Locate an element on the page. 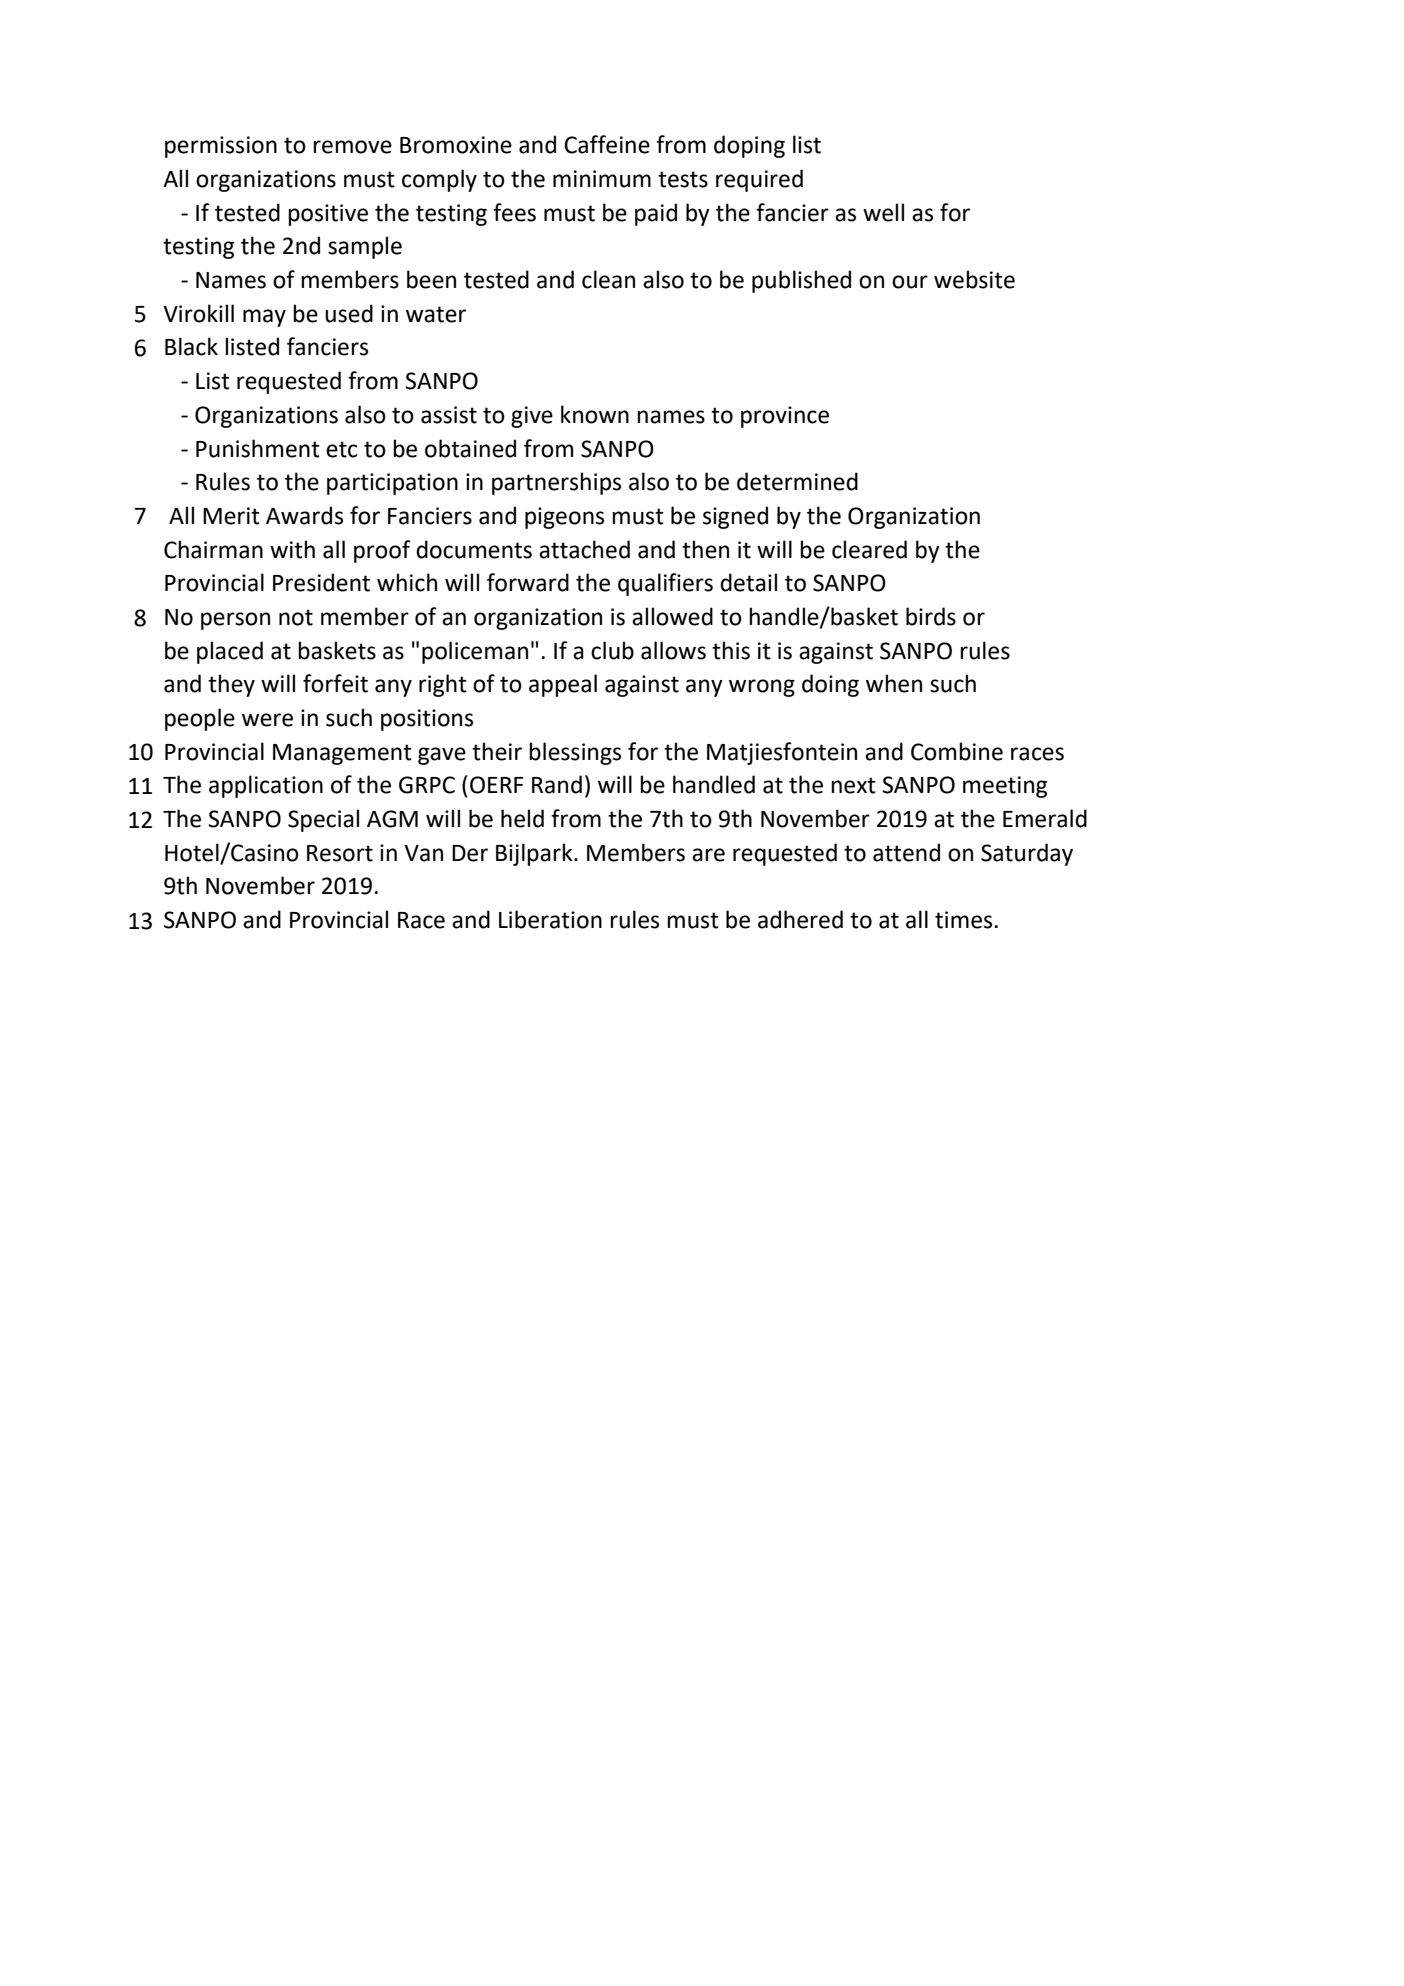 Image resolution: width=1404 pixels, height=1986 pixels. minimum is located at coordinates (602, 179).
